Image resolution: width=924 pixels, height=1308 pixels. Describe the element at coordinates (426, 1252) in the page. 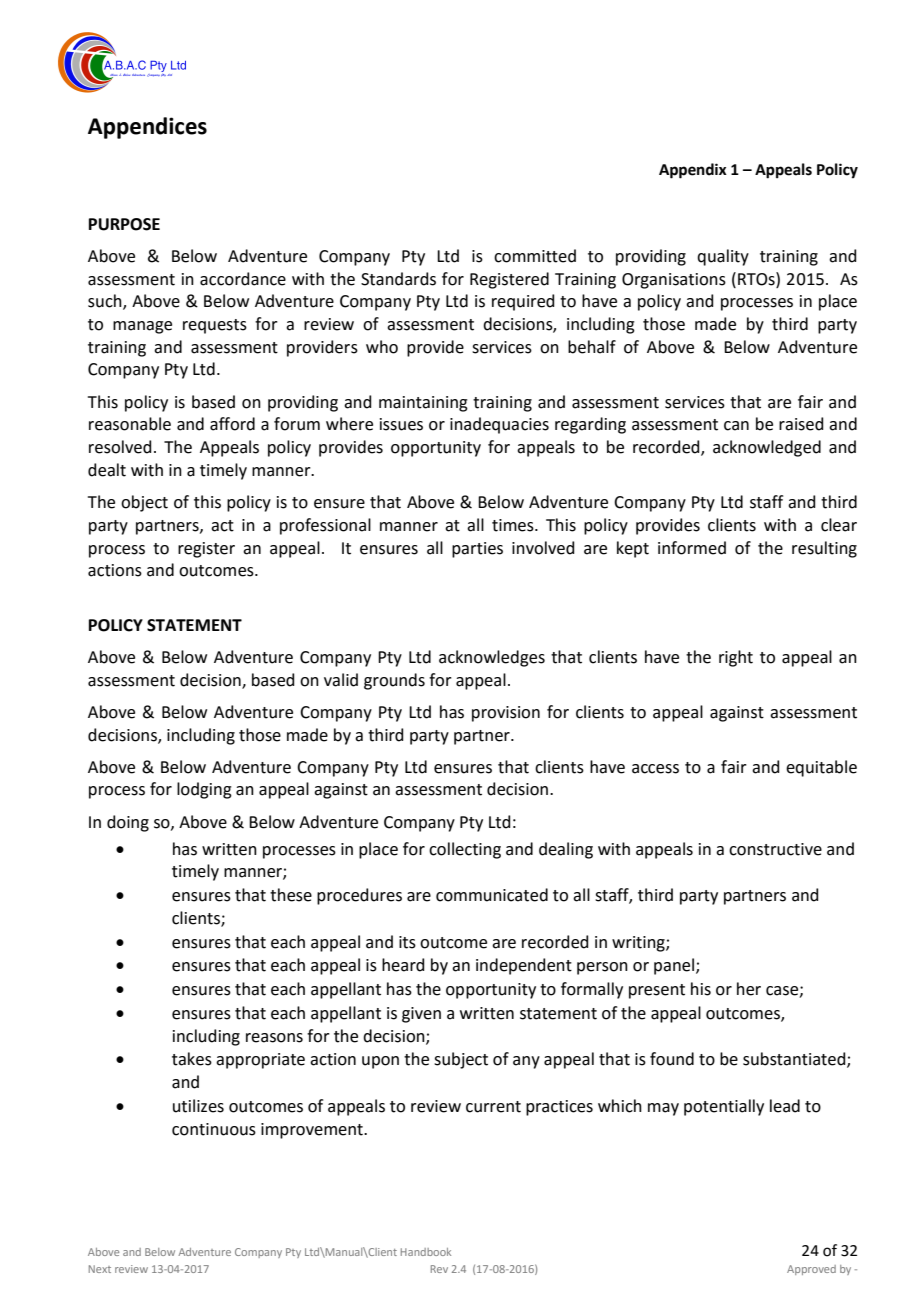

I see `Handbook` at that location.
